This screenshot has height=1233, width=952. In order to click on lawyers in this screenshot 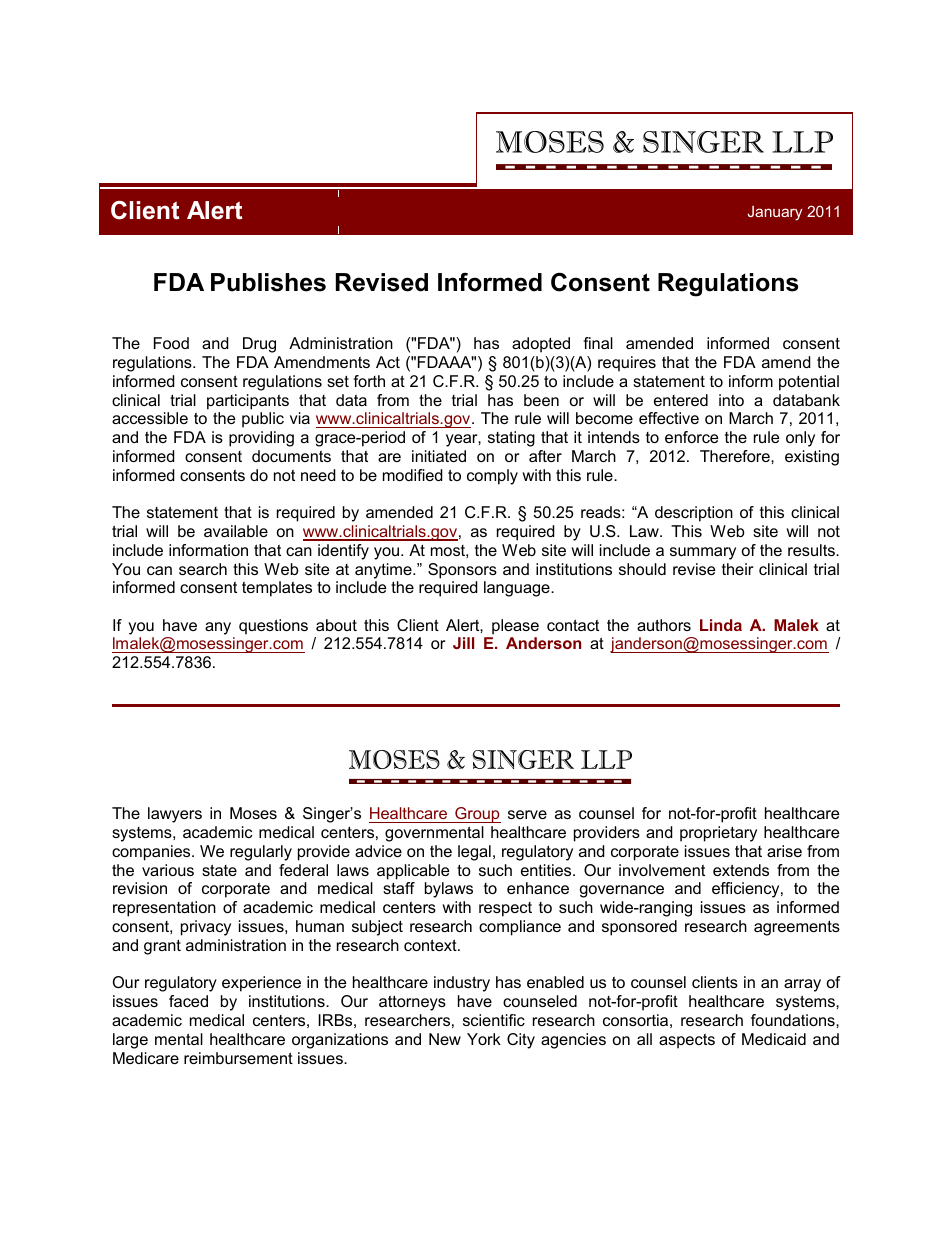, I will do `click(175, 815)`.
